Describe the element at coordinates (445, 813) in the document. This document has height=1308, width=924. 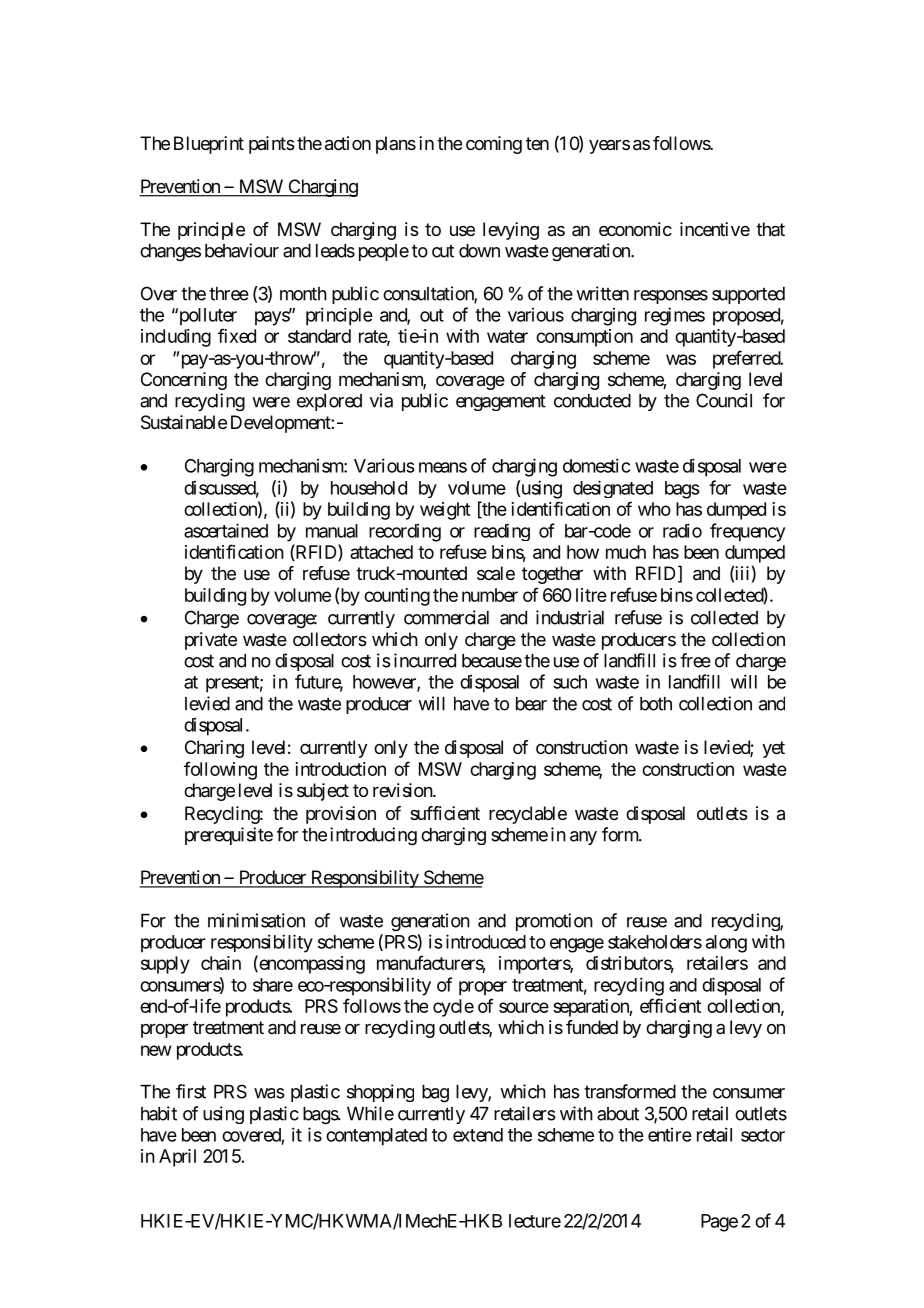
I see `sufficient` at that location.
